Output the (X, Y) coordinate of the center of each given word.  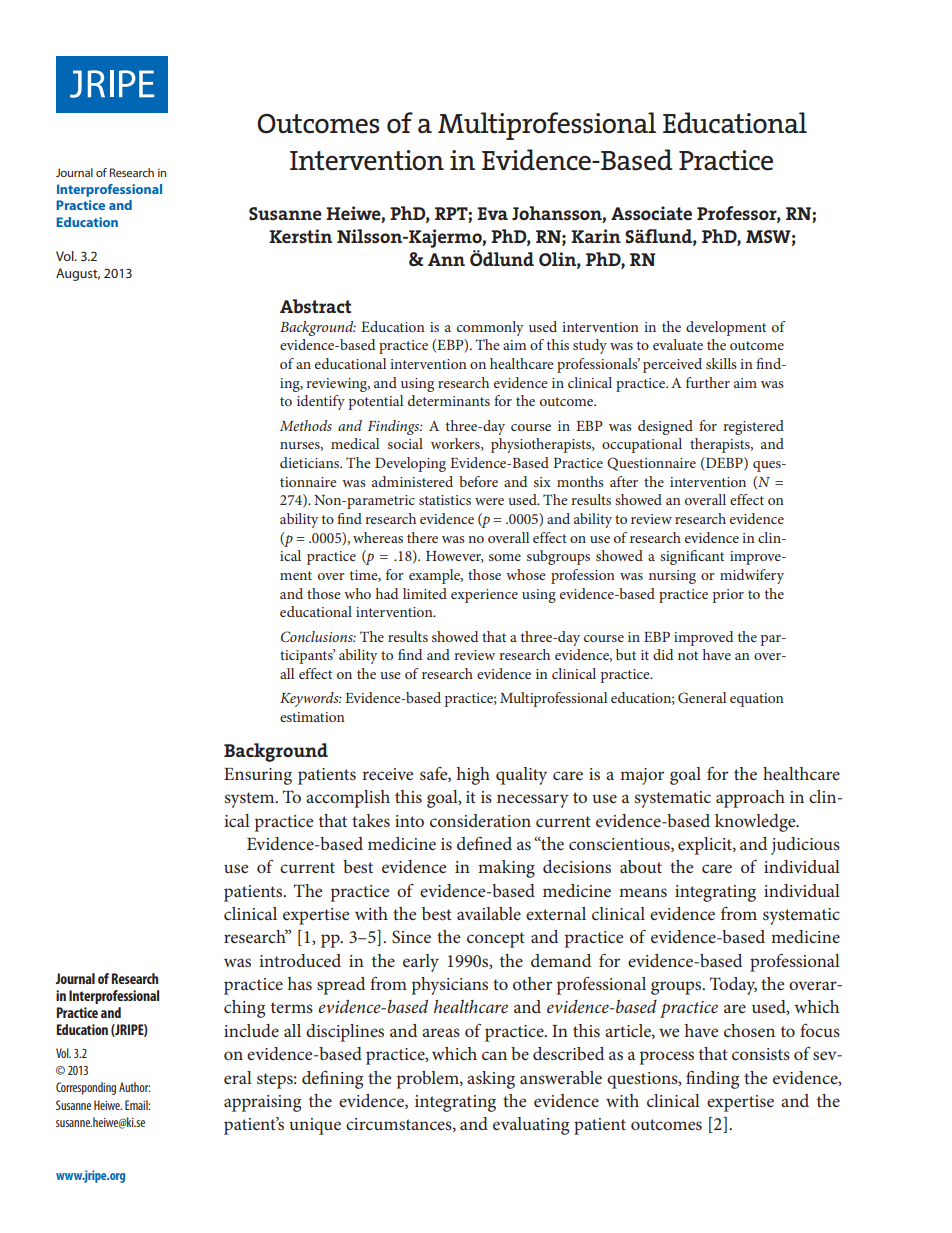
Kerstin (300, 236)
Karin (596, 236)
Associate (651, 213)
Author (134, 1087)
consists (761, 1054)
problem (429, 1080)
